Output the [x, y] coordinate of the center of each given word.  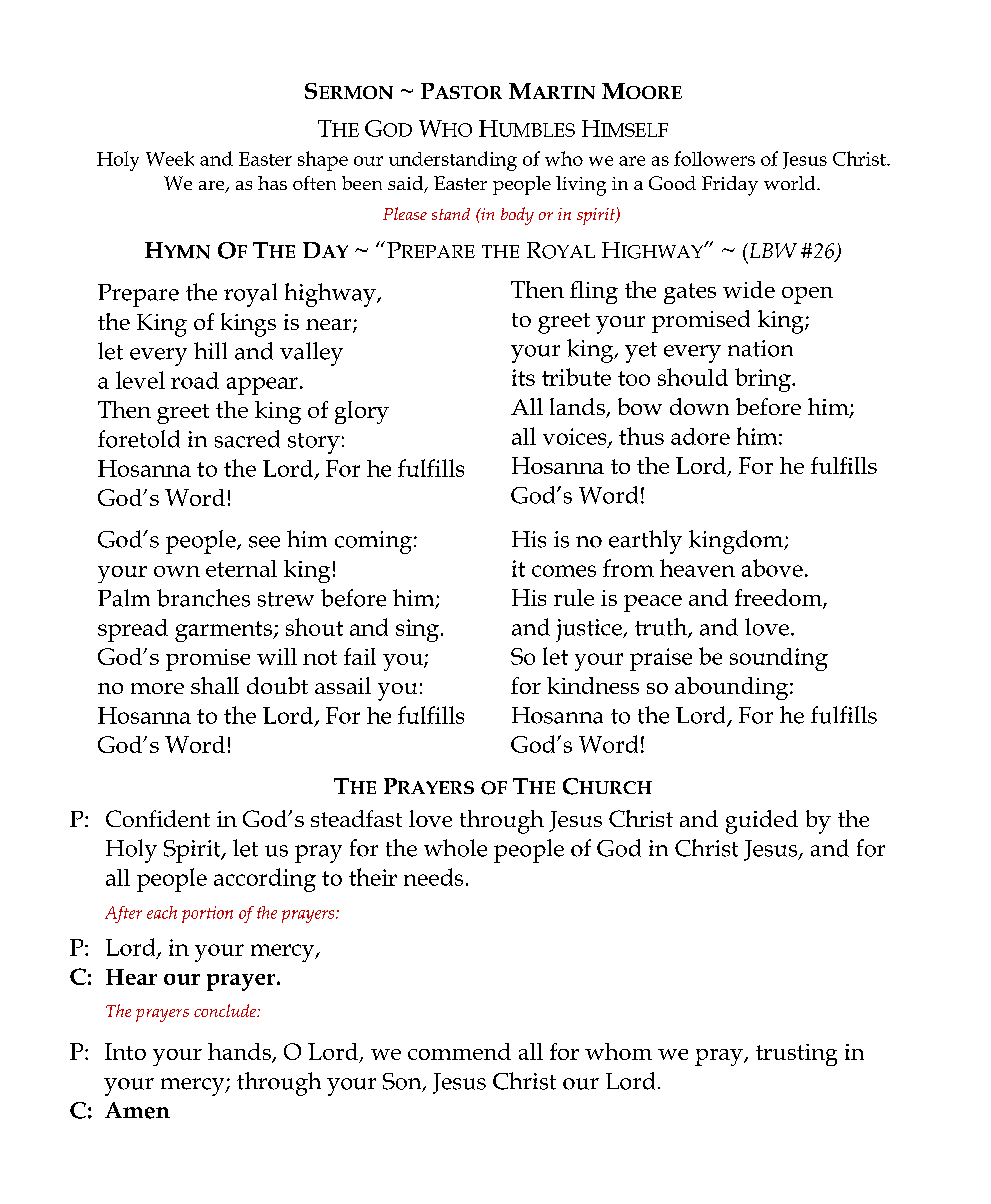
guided [762, 822]
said [407, 184]
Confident [158, 818]
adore [700, 436]
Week [170, 158]
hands [240, 1053]
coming [375, 542]
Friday [730, 186]
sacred [247, 439]
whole [455, 848]
